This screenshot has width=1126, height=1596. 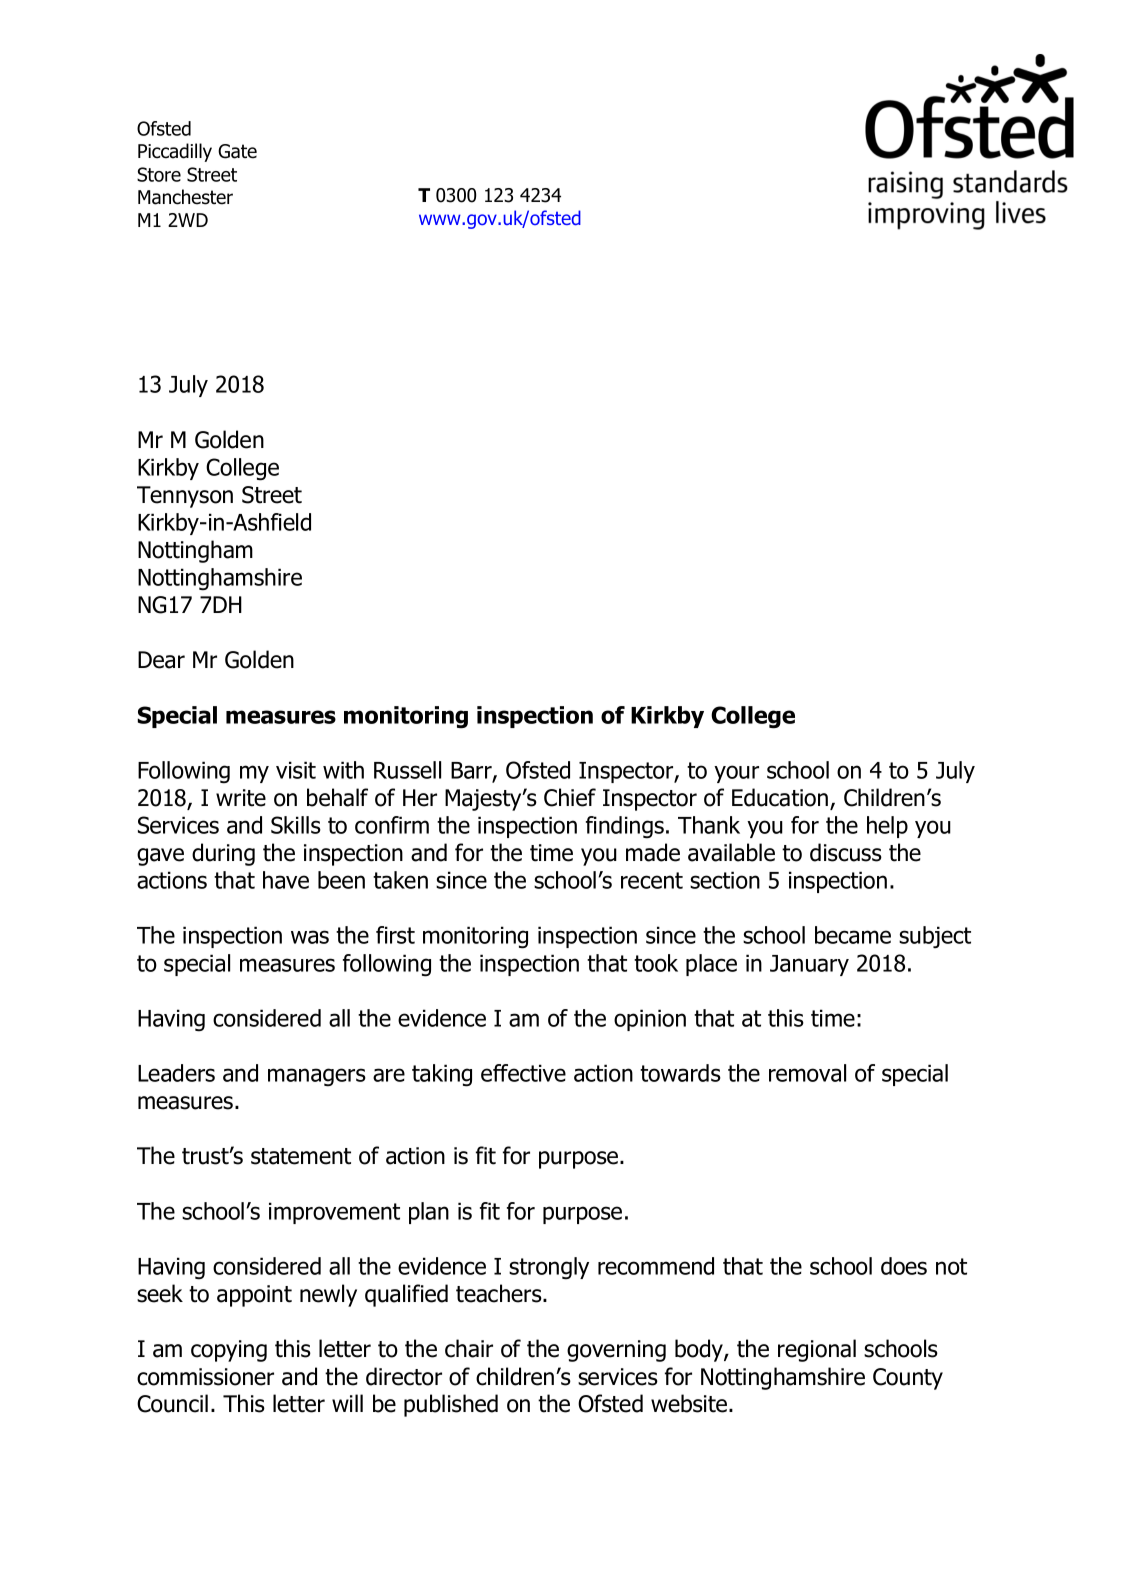 I want to click on copying, so click(x=229, y=1351).
